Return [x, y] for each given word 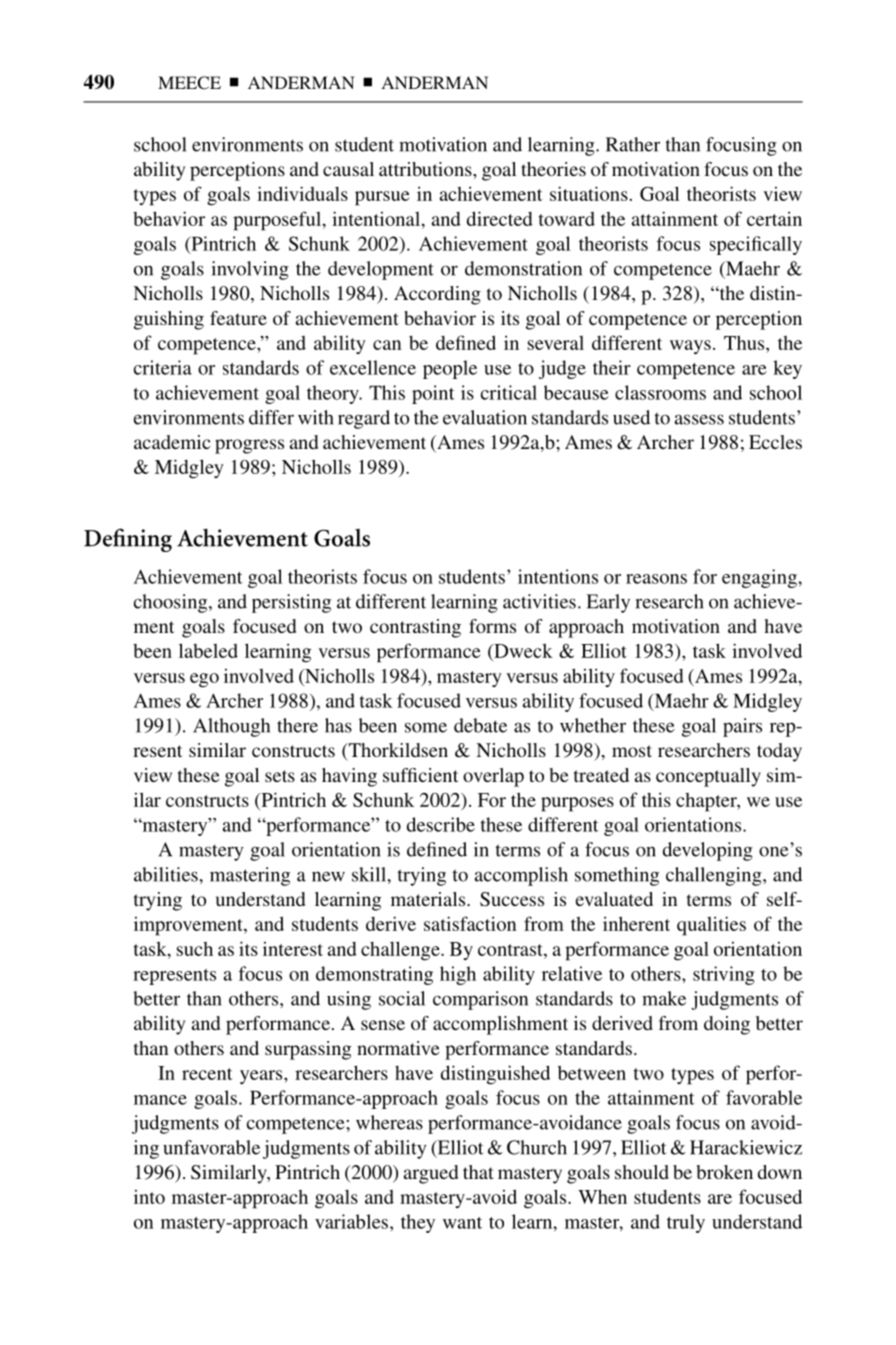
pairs [742, 727]
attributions [426, 169]
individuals [302, 193]
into [149, 1197]
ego [204, 680]
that [478, 1172]
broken [724, 1172]
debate [480, 725]
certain [774, 218]
